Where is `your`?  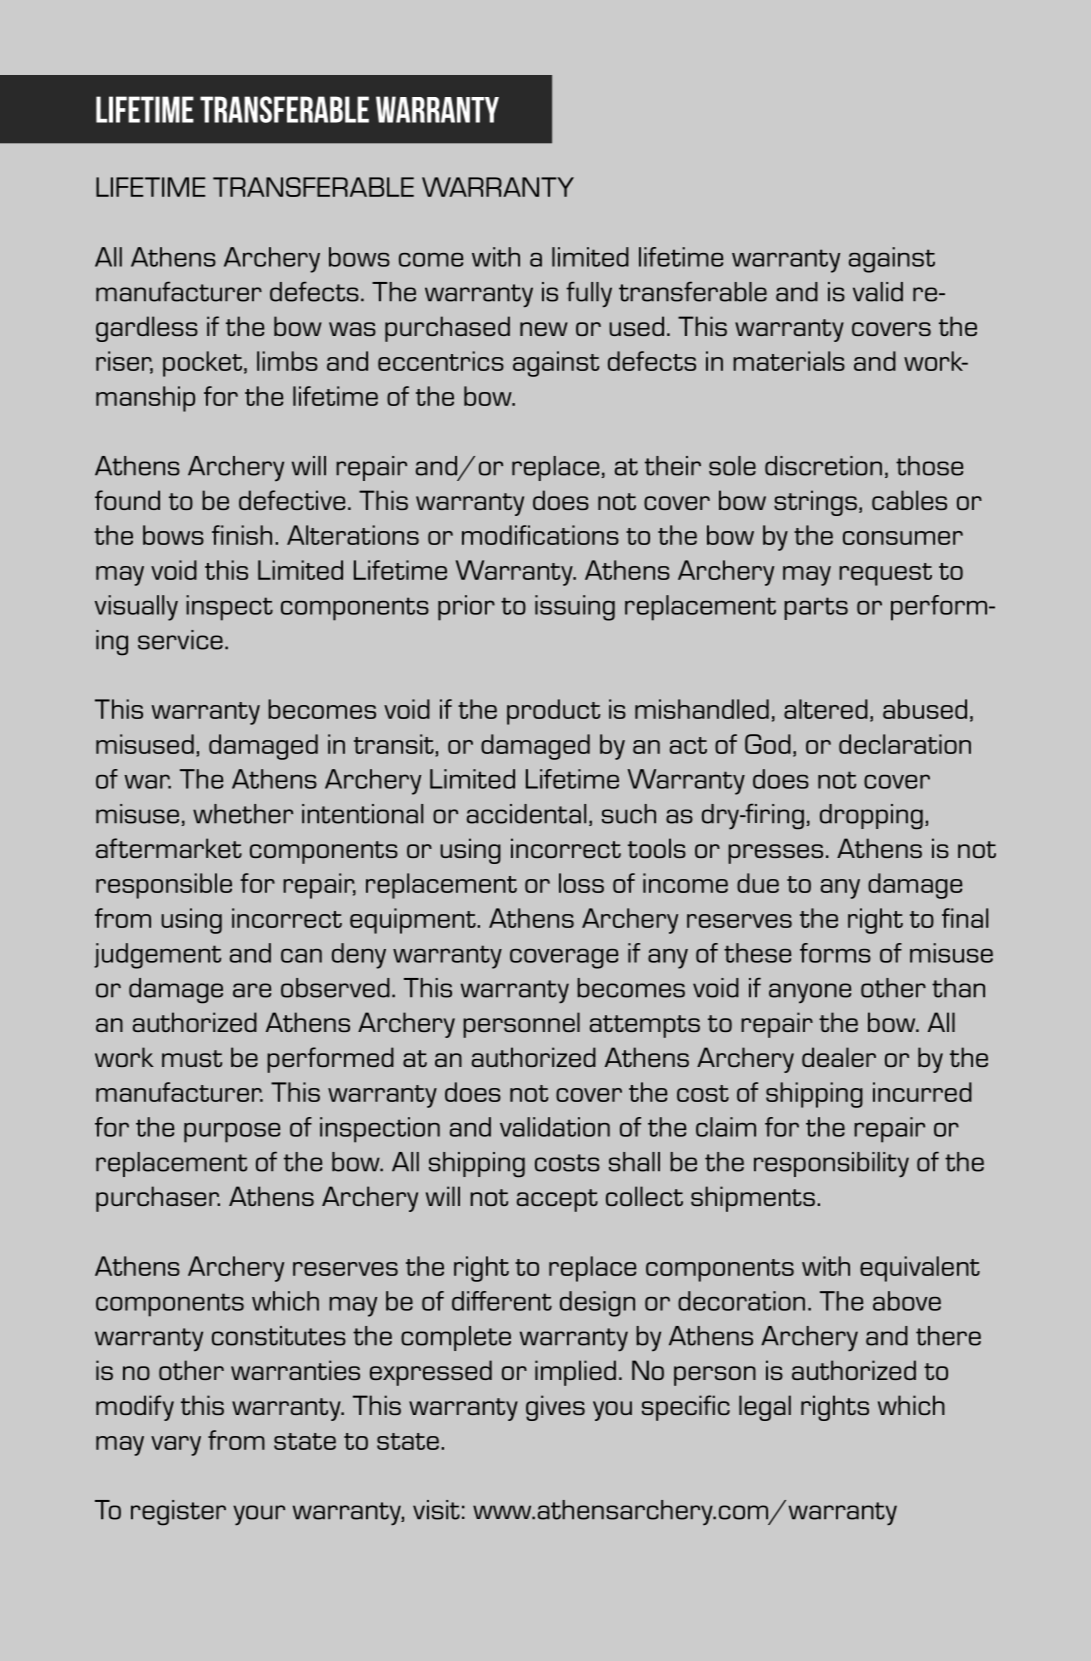
your is located at coordinates (259, 1515).
